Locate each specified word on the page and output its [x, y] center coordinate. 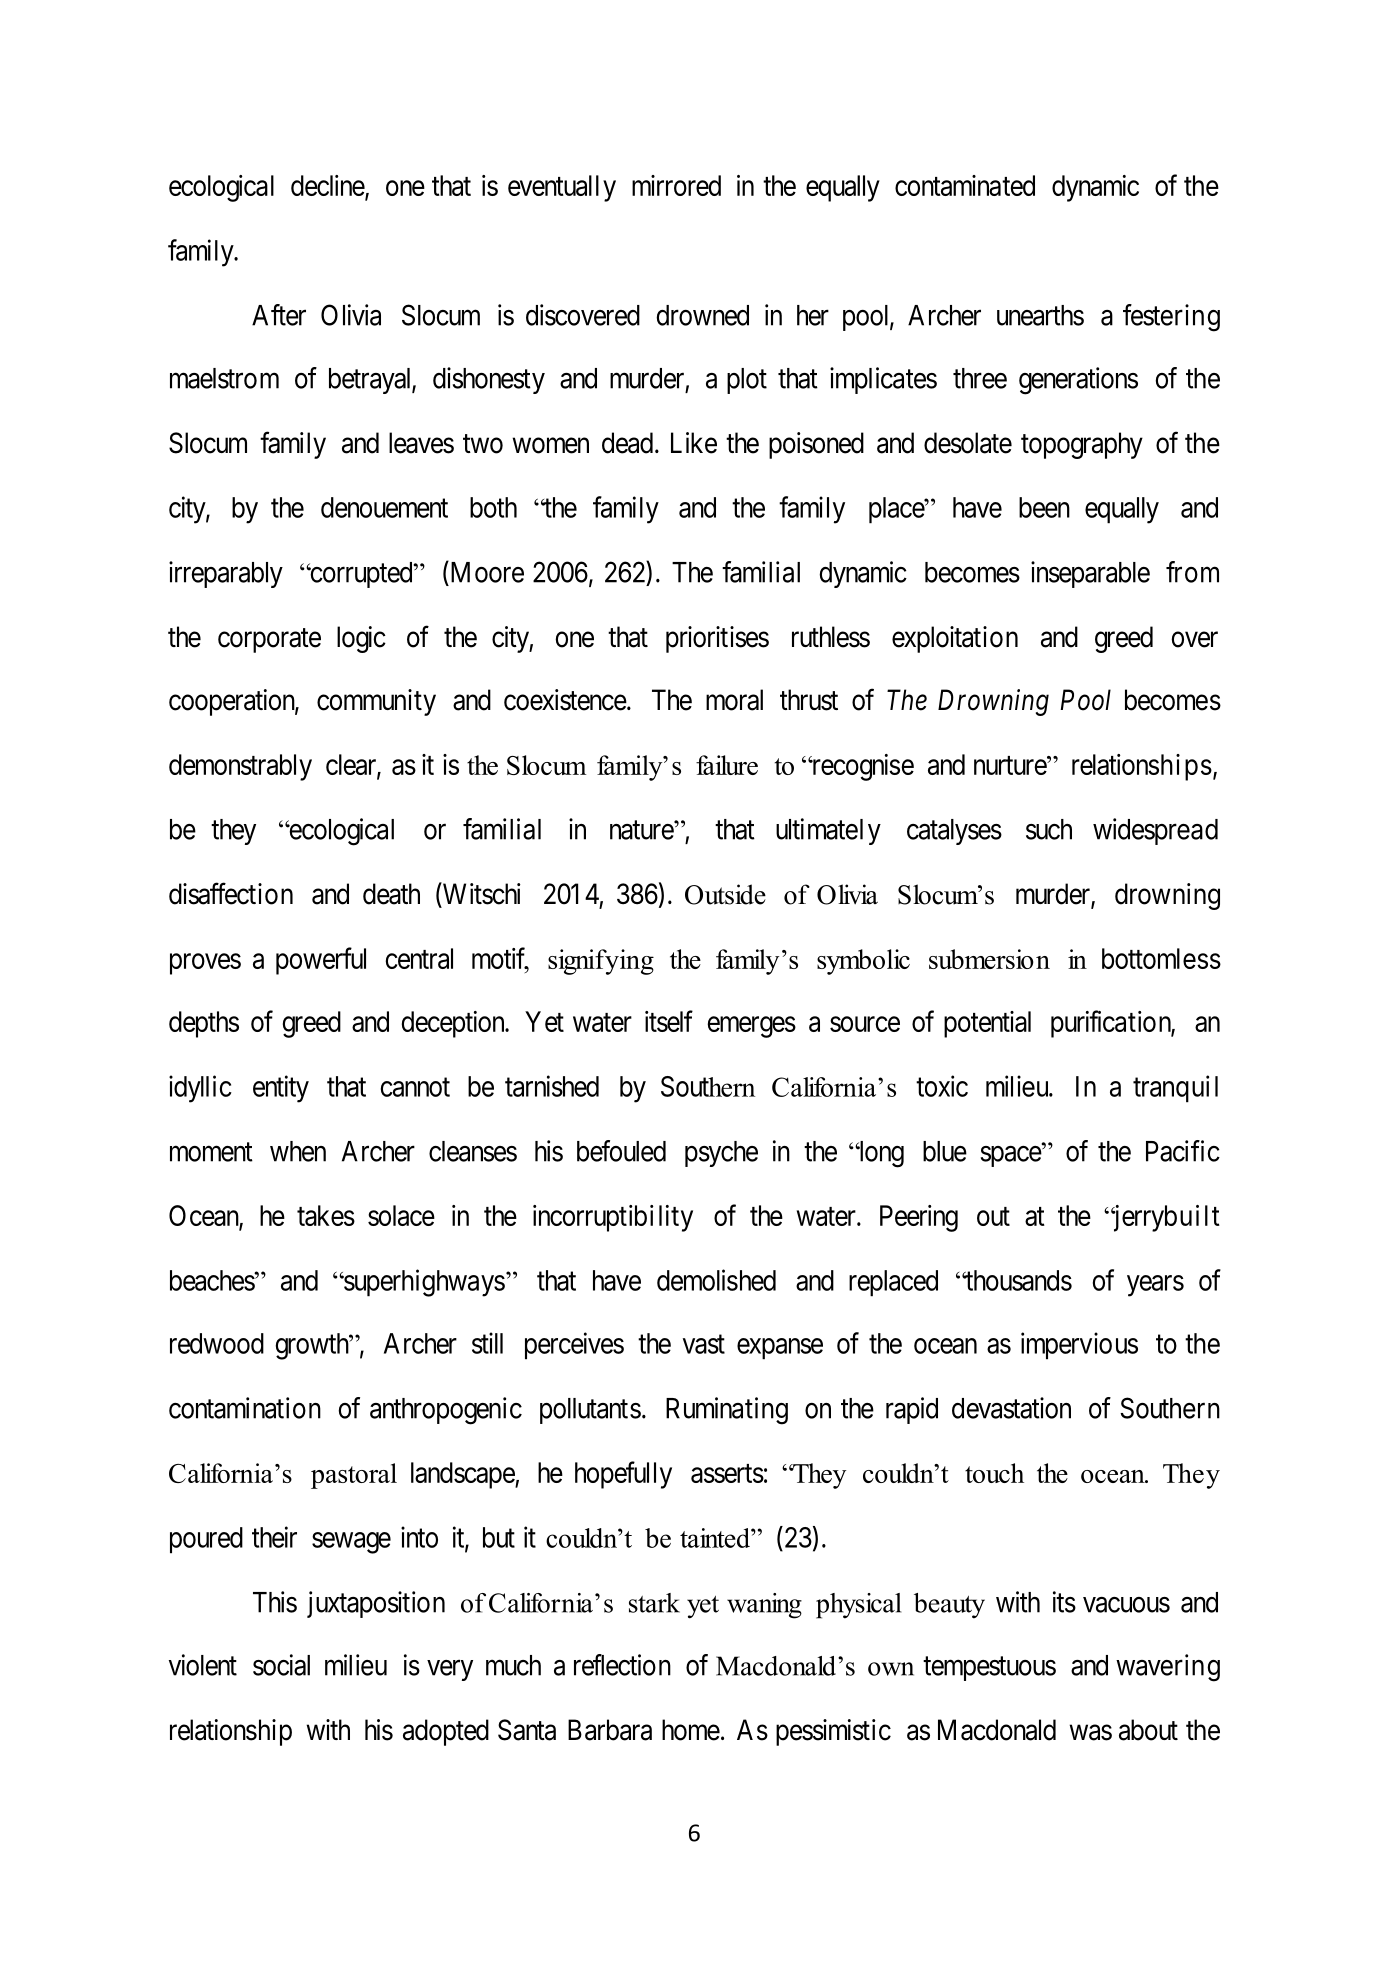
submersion [989, 959]
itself [669, 1021]
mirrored [676, 185]
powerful [321, 961]
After [279, 315]
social [281, 1665]
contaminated [965, 185]
